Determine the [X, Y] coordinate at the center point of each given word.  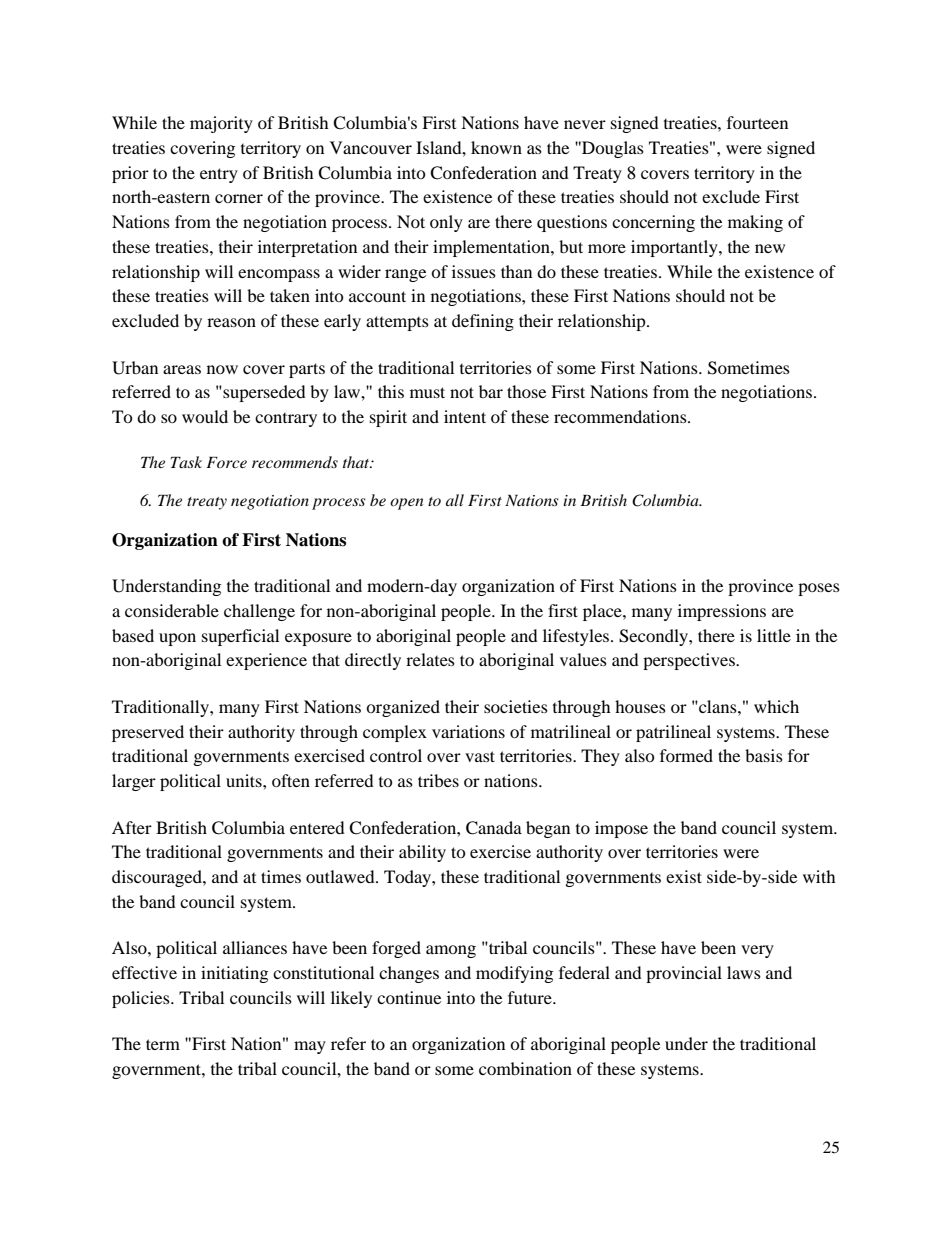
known [496, 147]
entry [219, 175]
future [531, 997]
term [163, 1044]
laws [744, 972]
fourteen [757, 122]
